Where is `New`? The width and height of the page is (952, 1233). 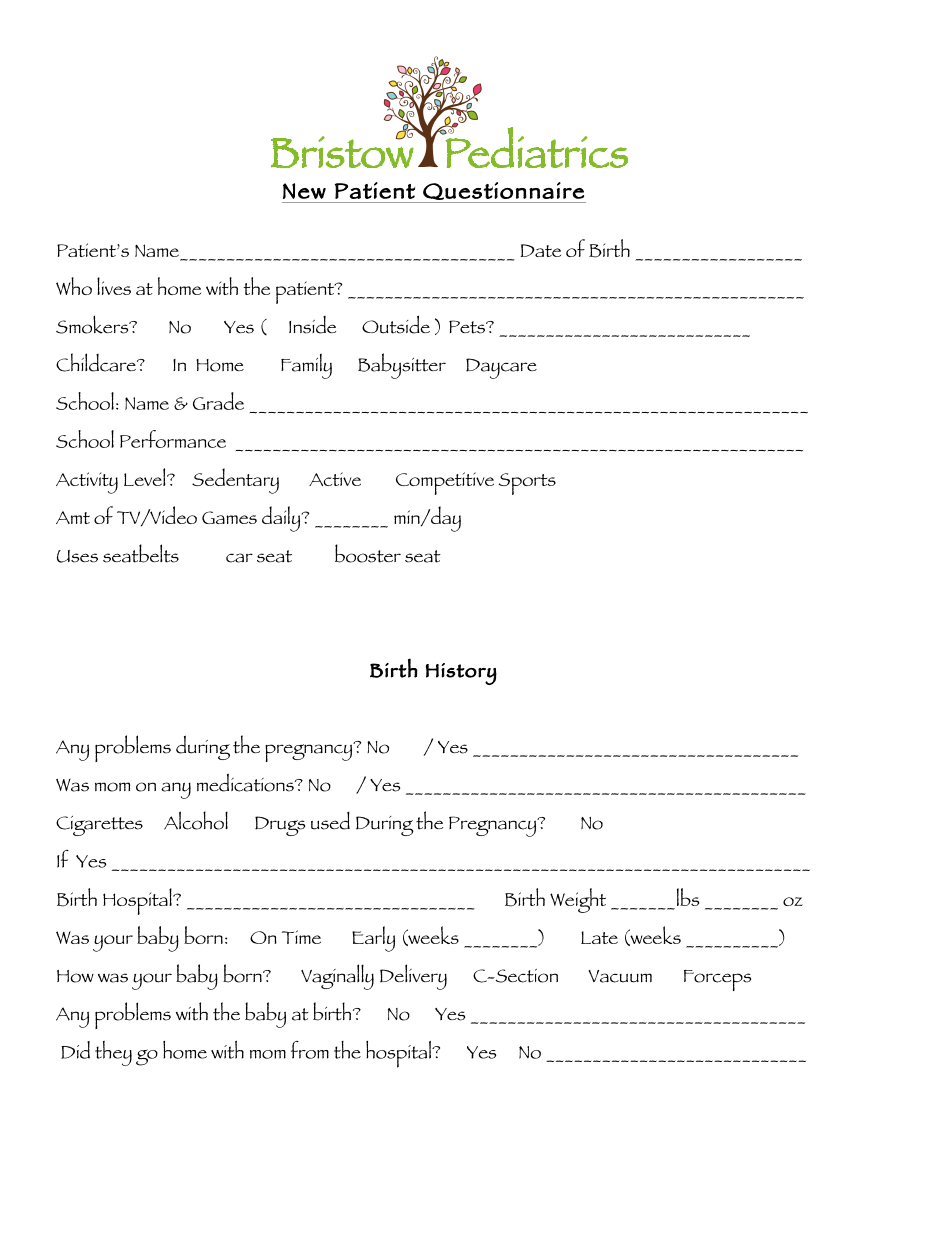 New is located at coordinates (304, 191).
